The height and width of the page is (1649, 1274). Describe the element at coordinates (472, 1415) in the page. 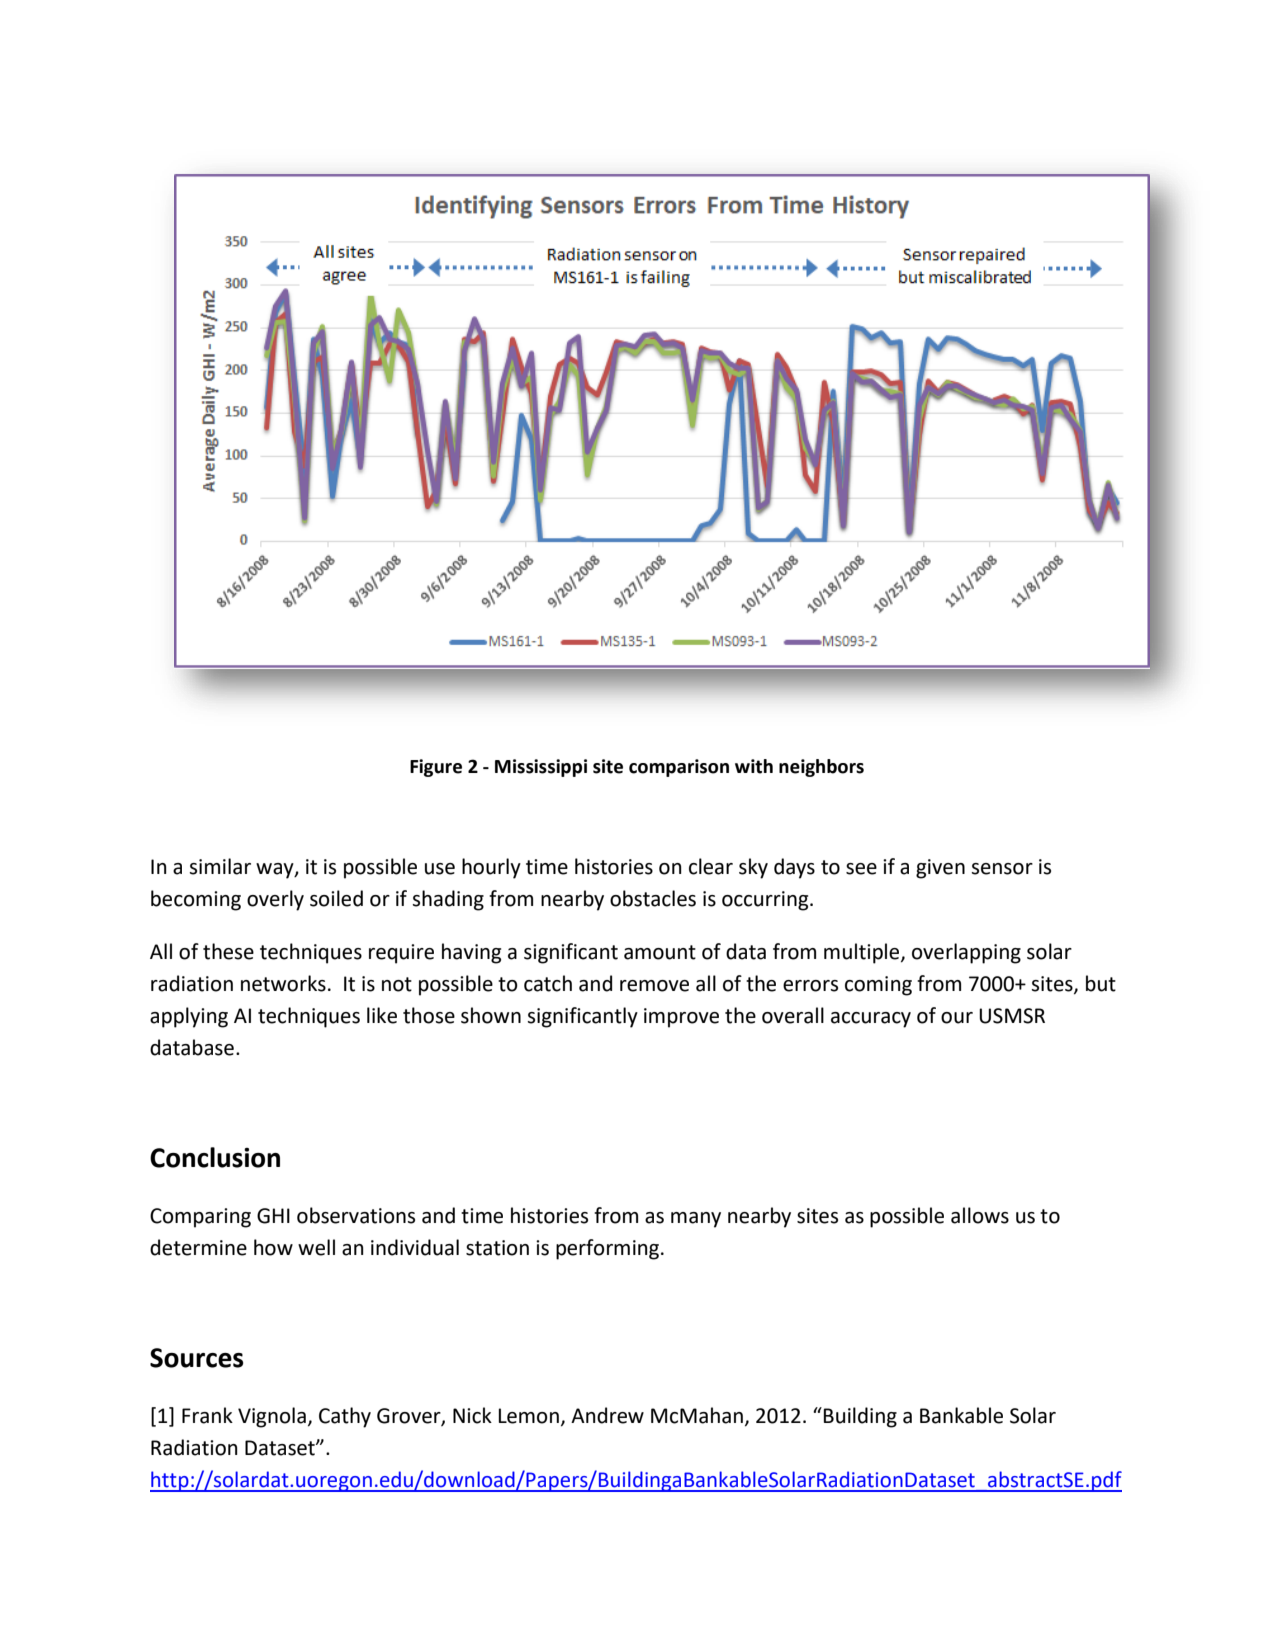

I see `Nick` at that location.
